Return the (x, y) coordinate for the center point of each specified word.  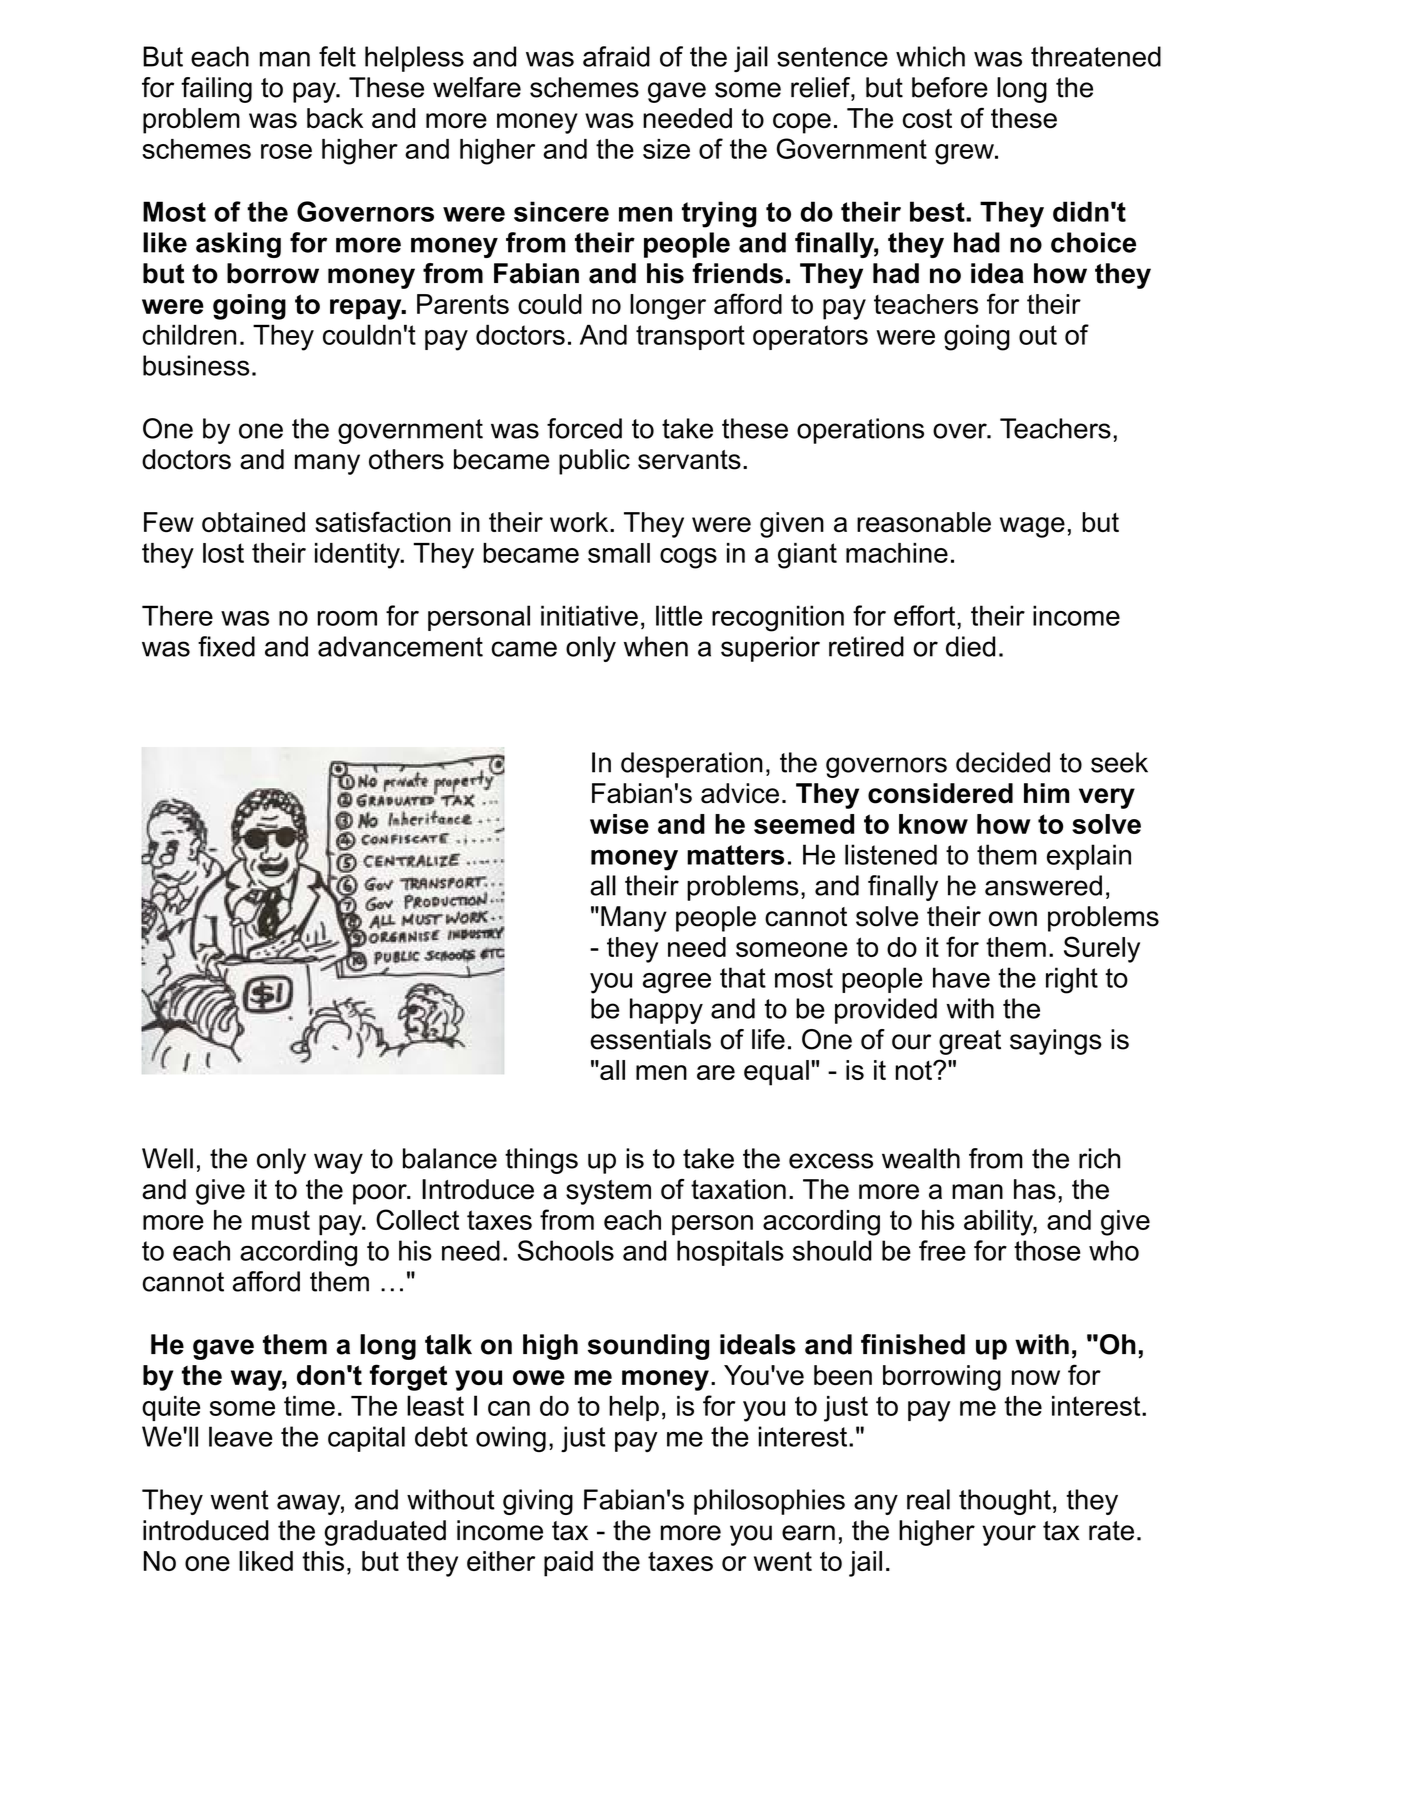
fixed (226, 646)
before (950, 87)
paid (568, 1564)
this (323, 1561)
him (1046, 793)
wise (619, 824)
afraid (616, 56)
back (335, 118)
